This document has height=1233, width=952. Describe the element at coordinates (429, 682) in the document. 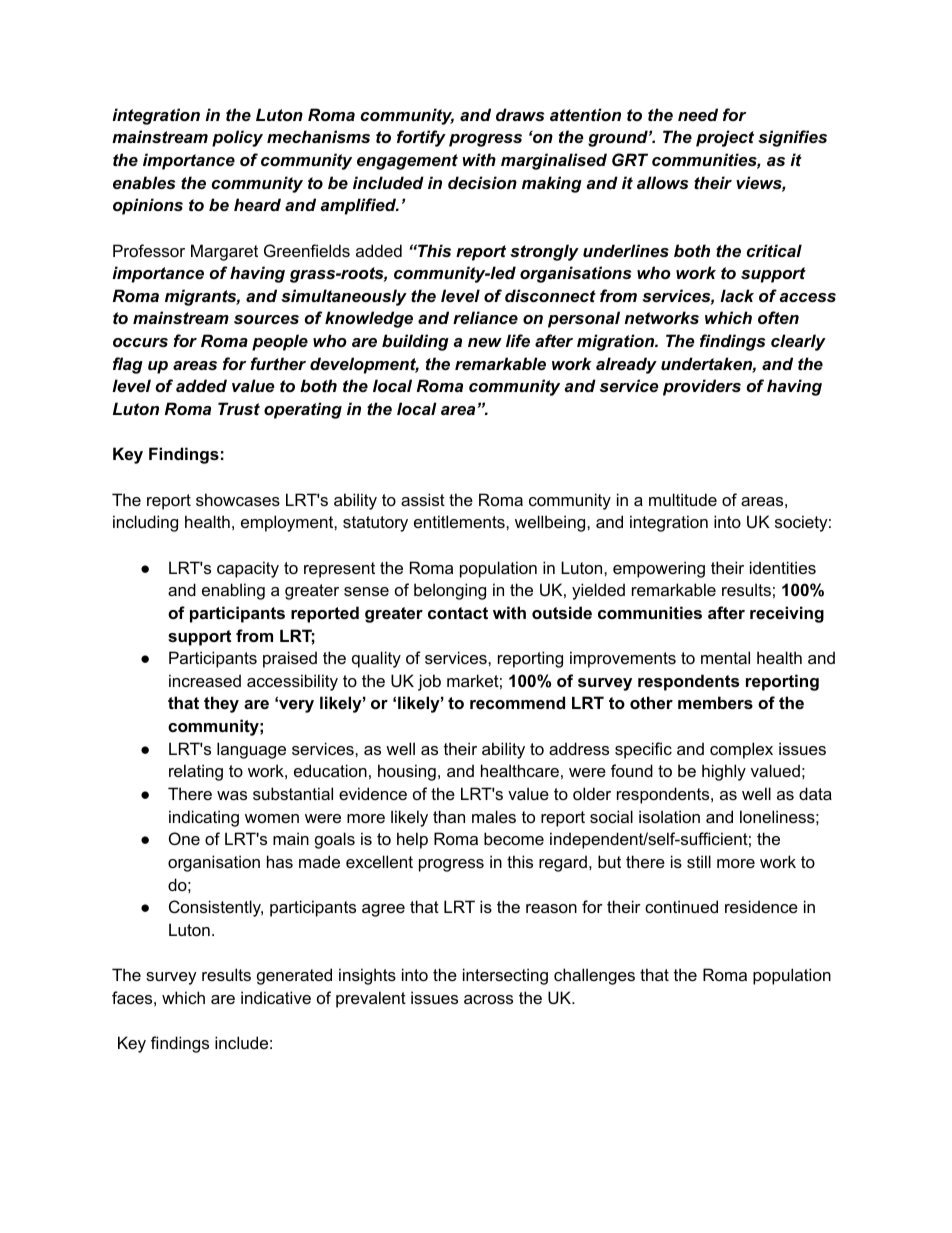

I see `job` at that location.
